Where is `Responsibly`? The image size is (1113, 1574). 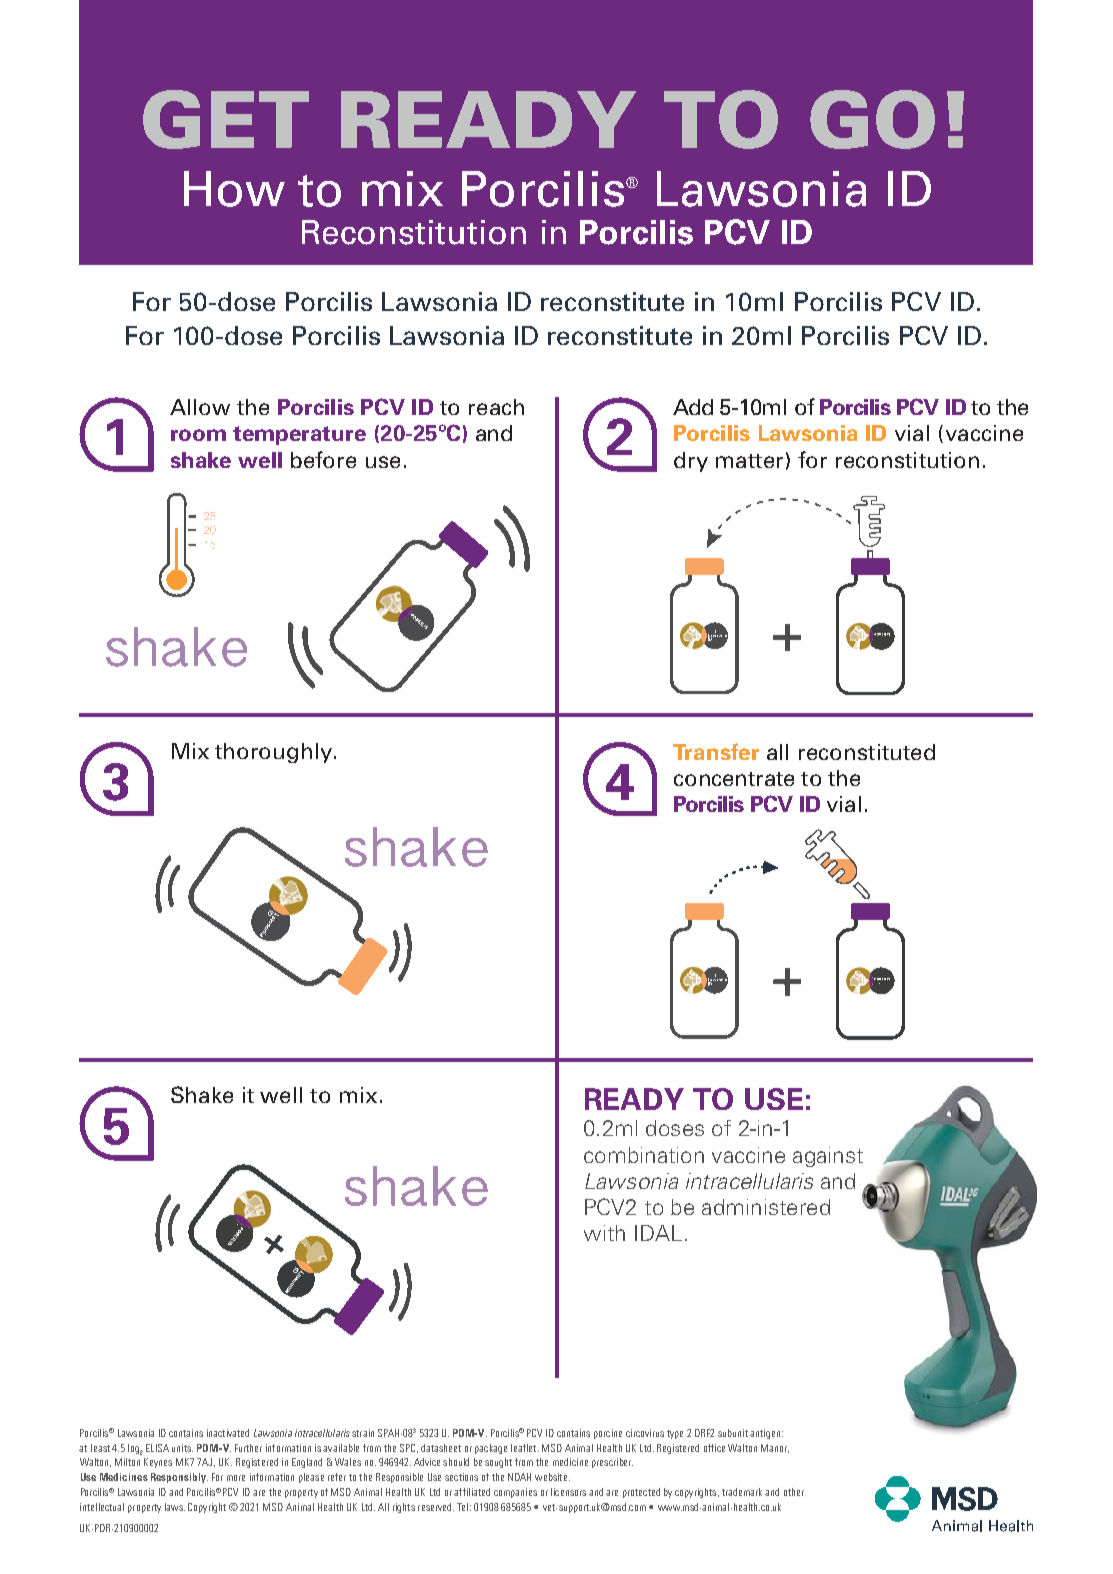 Responsibly is located at coordinates (179, 1478).
